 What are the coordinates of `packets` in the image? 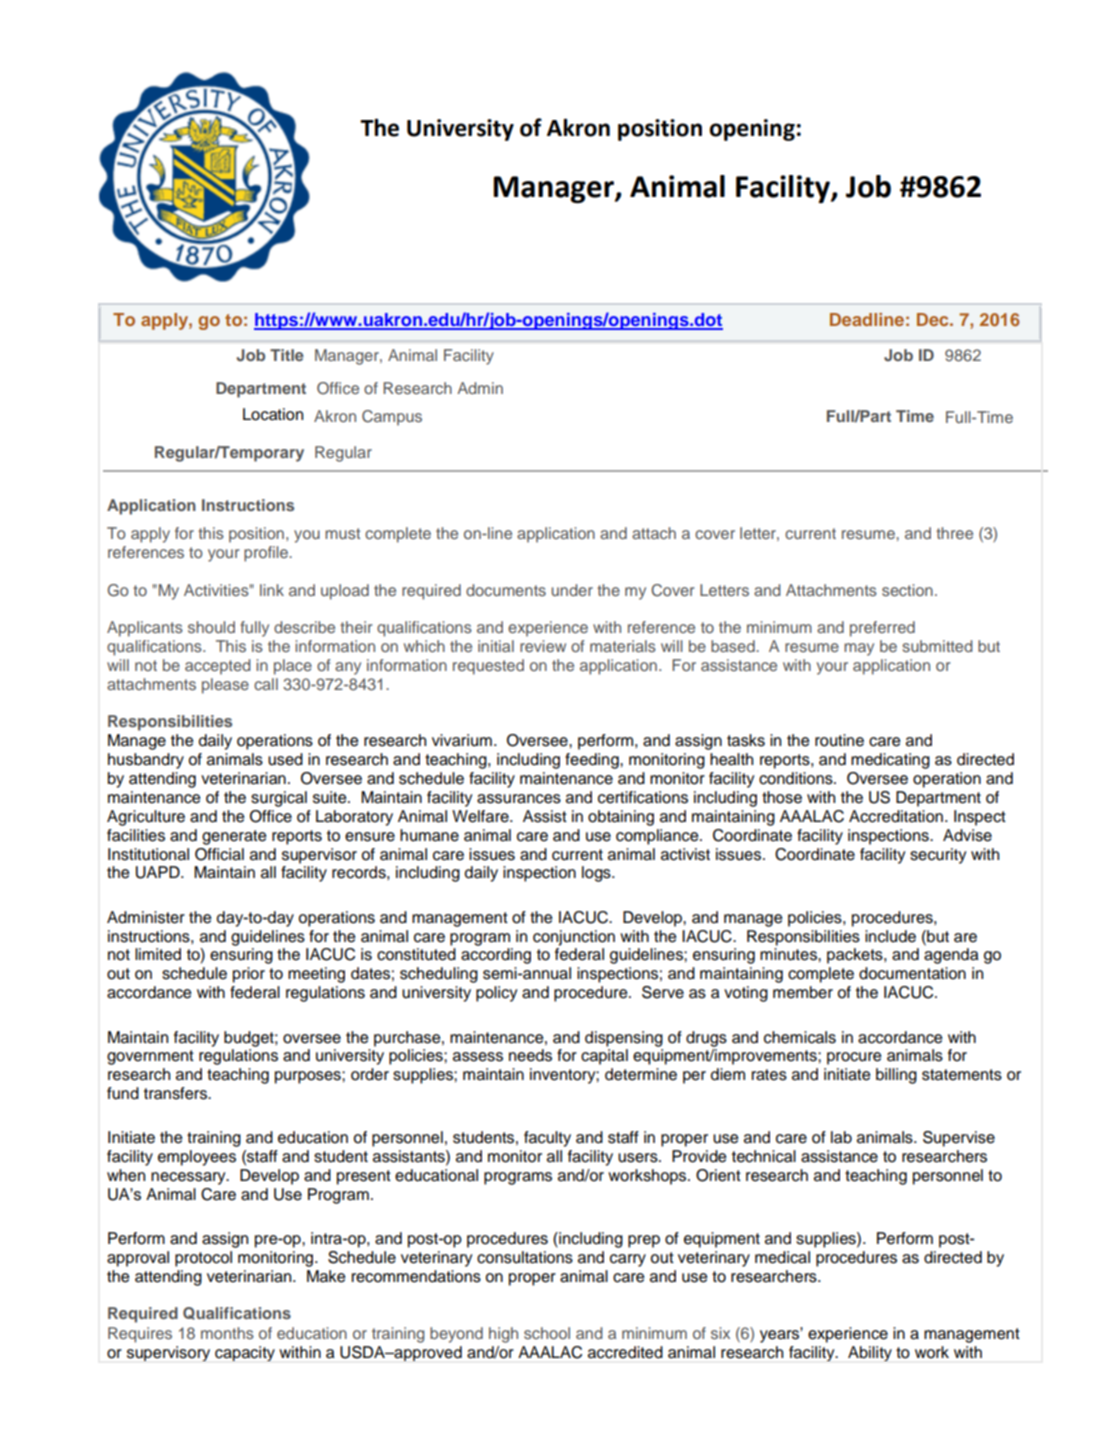 It's located at (856, 956).
